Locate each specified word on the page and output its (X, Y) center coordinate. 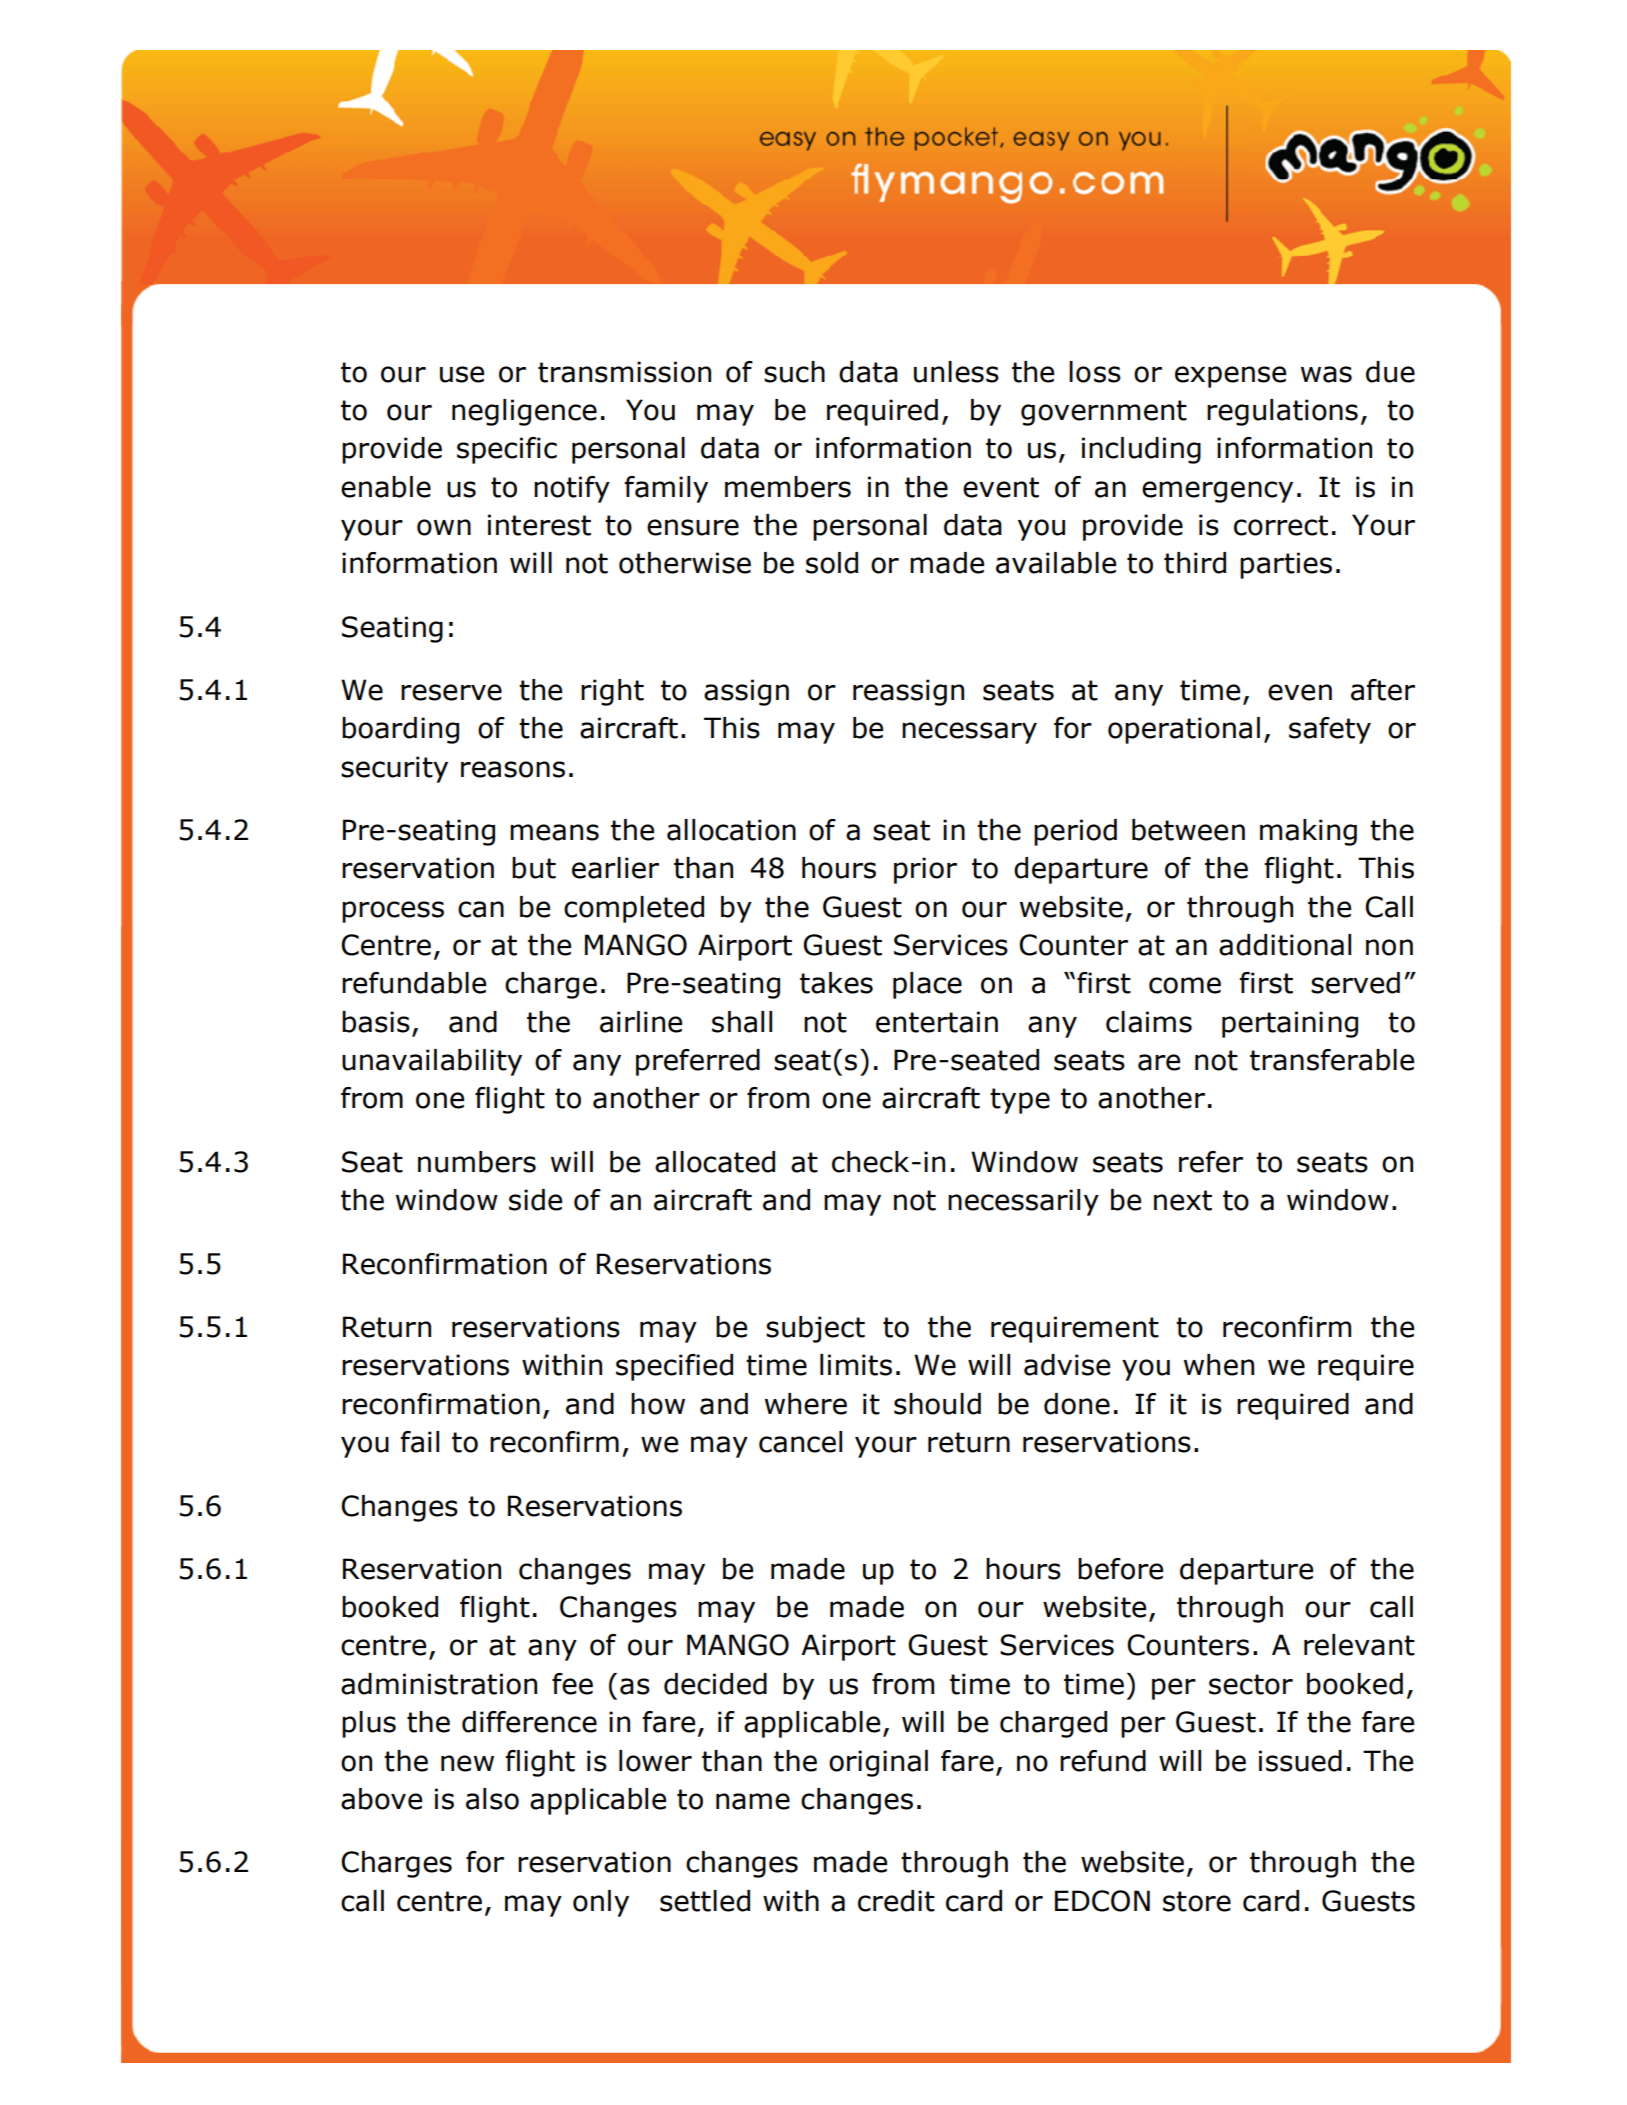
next (1183, 1200)
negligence (524, 412)
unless (956, 372)
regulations (1282, 412)
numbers (477, 1162)
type (1020, 1101)
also (492, 1799)
